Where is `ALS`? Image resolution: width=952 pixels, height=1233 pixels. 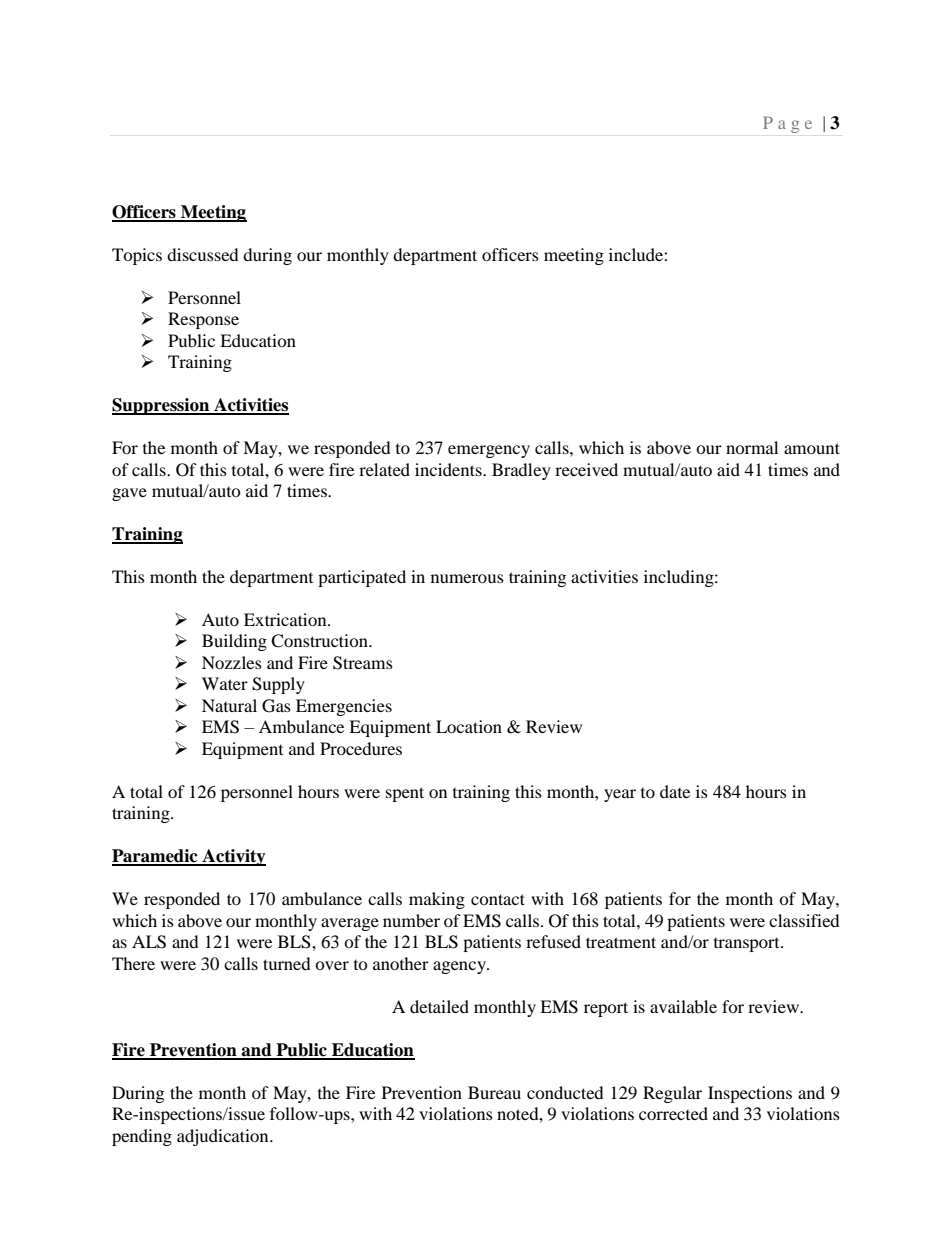
ALS is located at coordinates (149, 942).
